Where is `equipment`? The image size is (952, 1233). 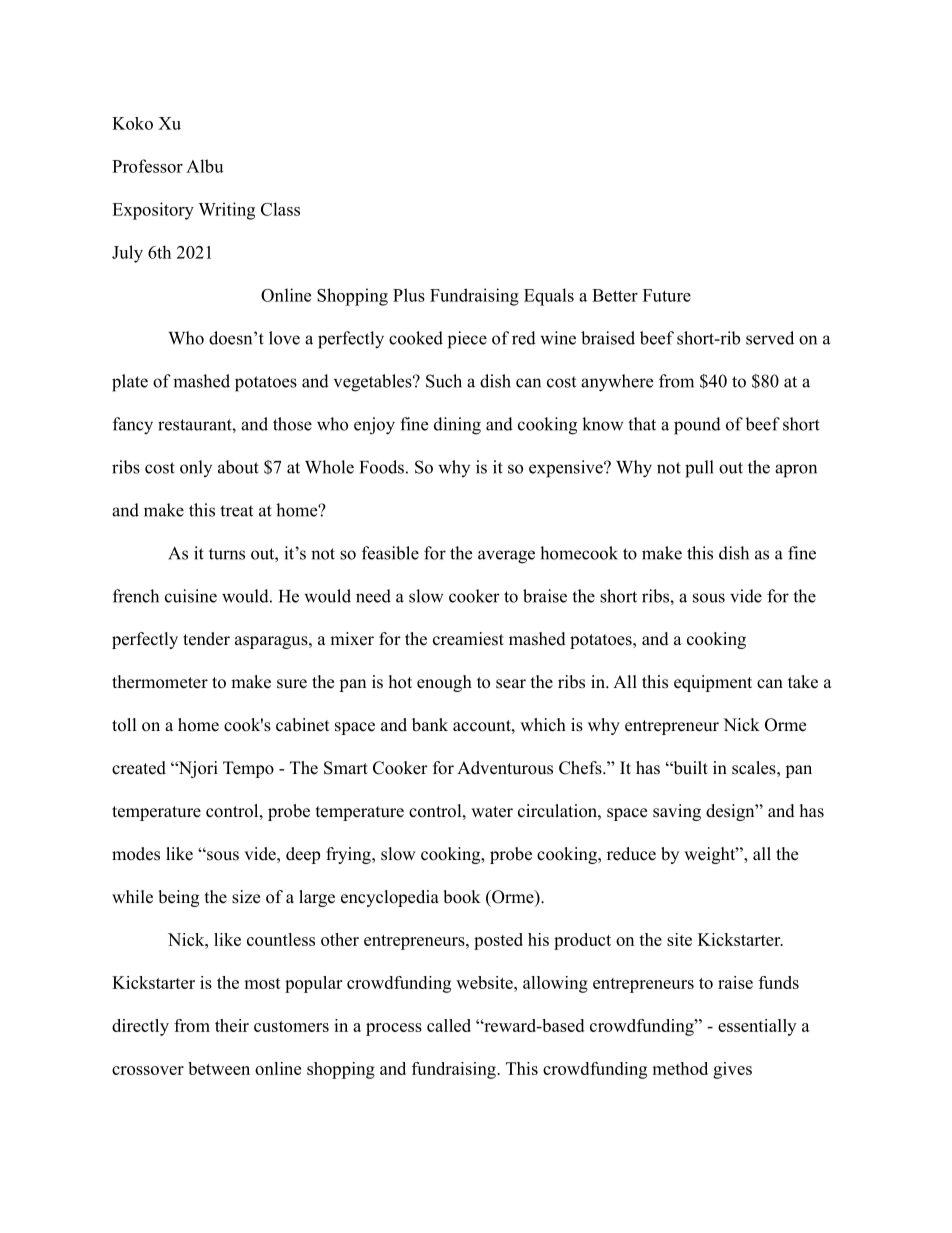
equipment is located at coordinates (713, 683).
